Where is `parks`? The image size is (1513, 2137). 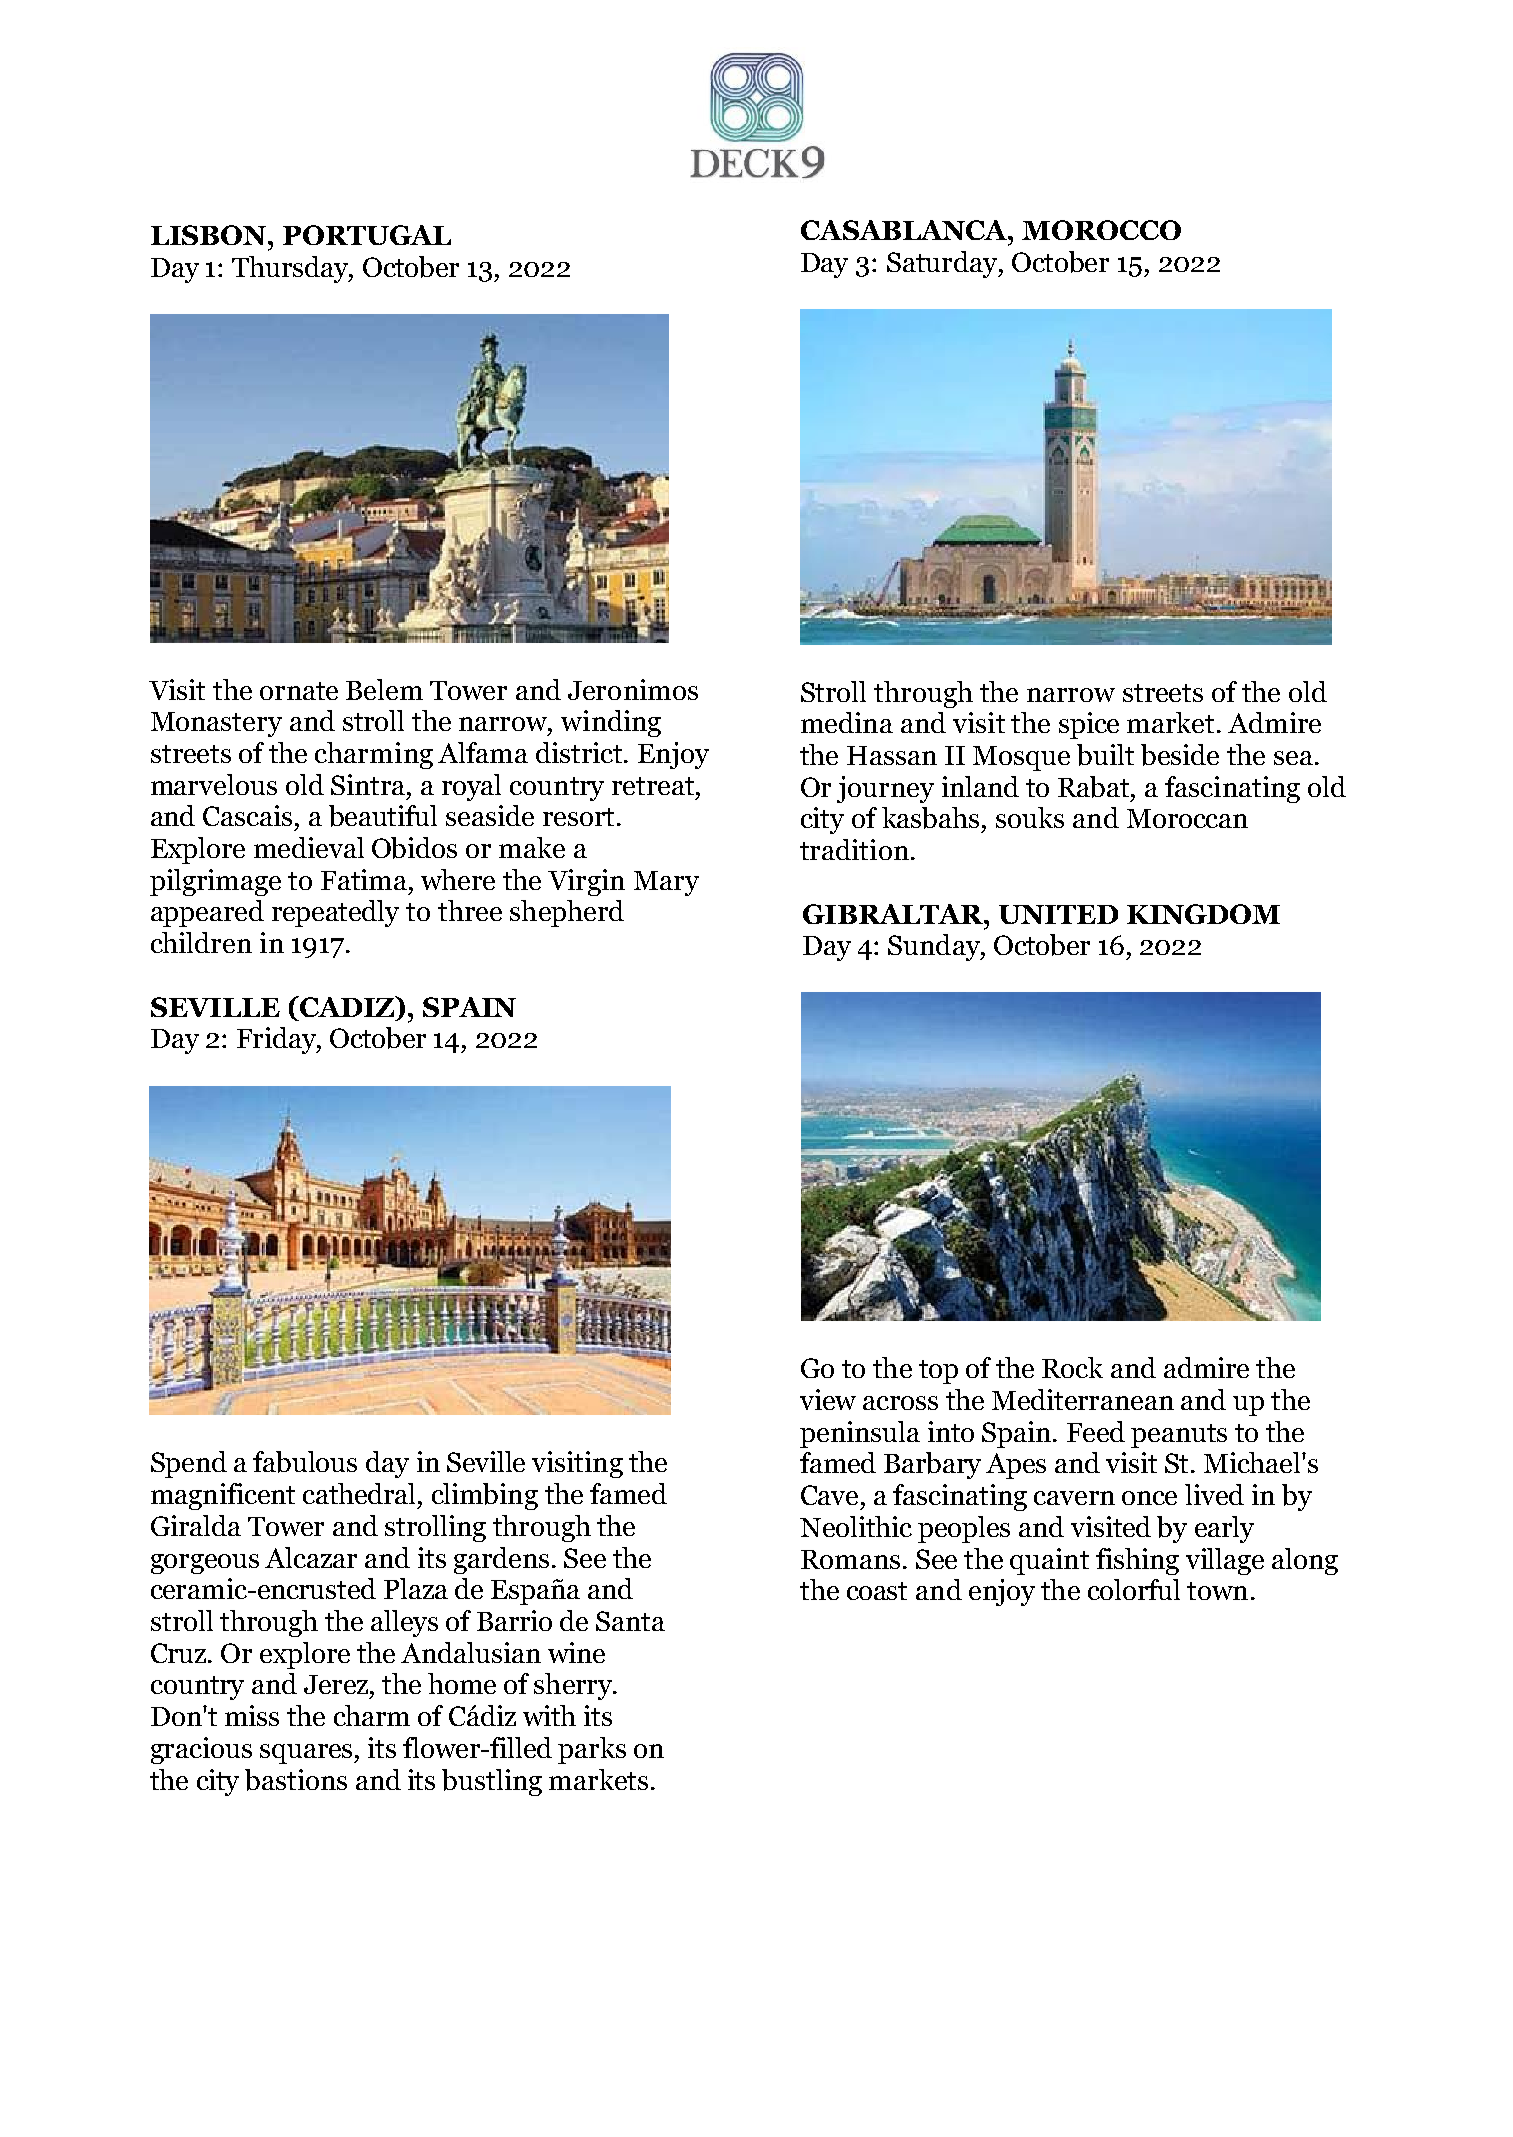
parks is located at coordinates (592, 1750).
